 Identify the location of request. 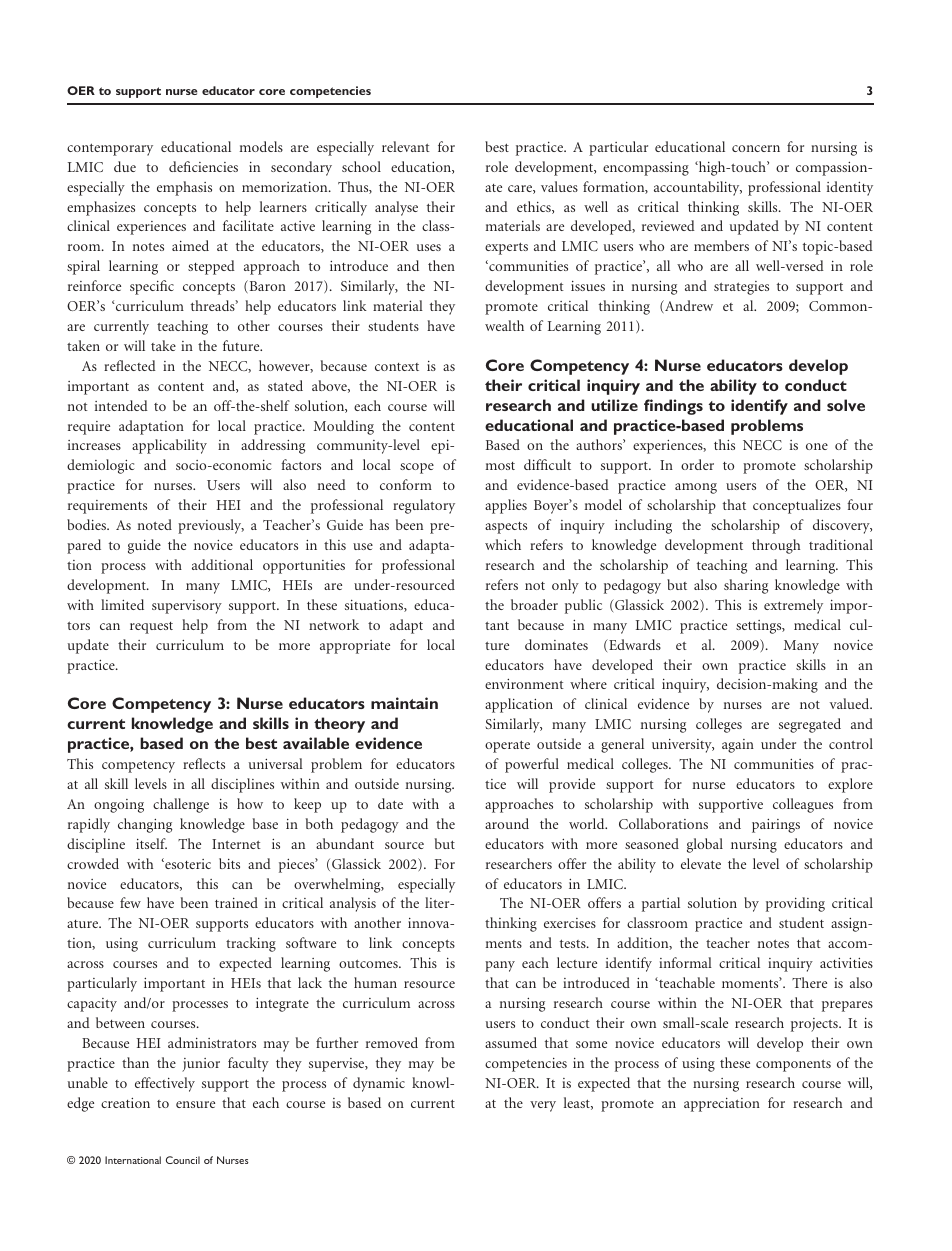
(151, 628).
